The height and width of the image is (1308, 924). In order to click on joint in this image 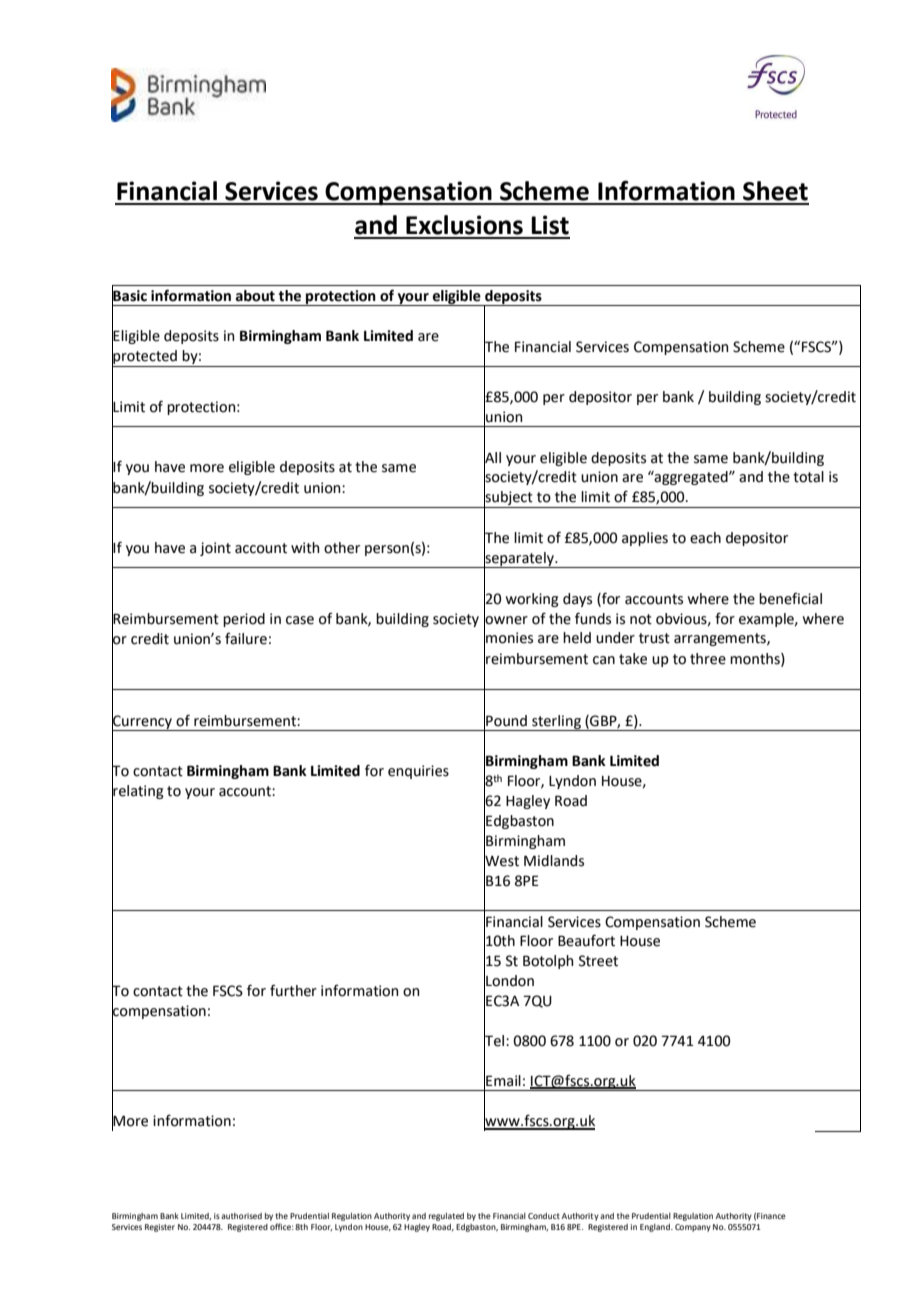, I will do `click(215, 549)`.
